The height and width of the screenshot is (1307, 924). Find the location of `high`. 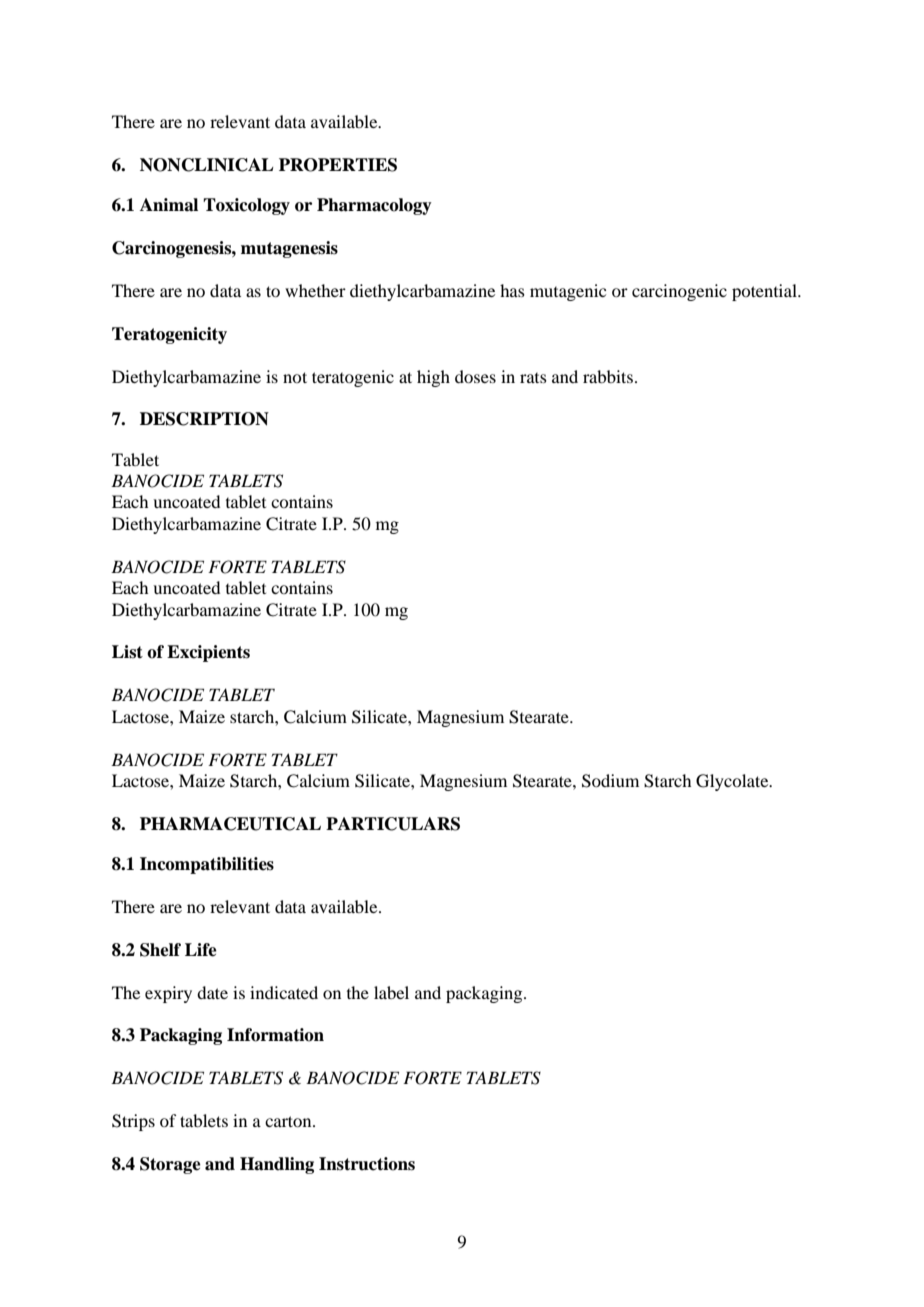

high is located at coordinates (433, 378).
